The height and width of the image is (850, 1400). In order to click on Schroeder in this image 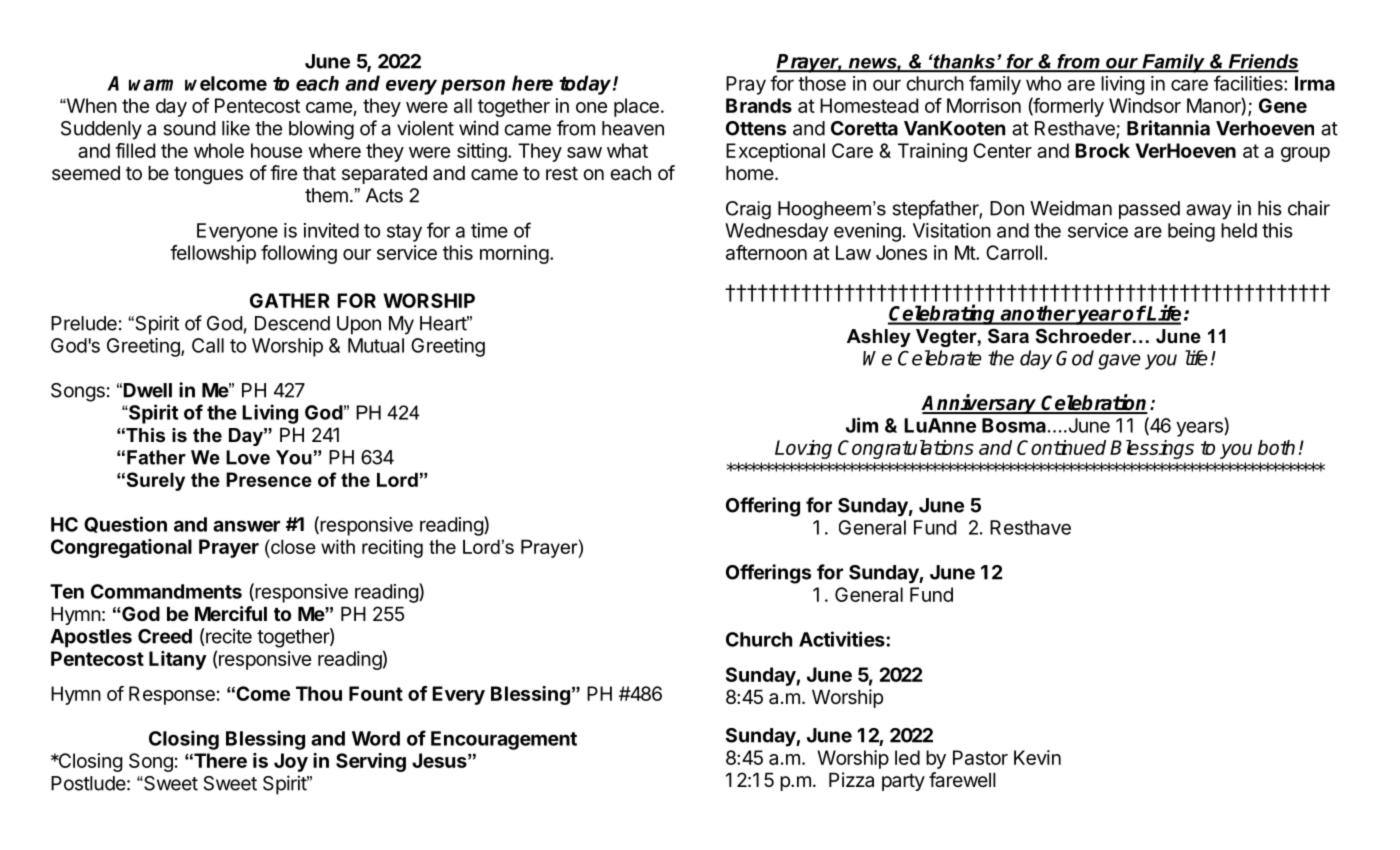, I will do `click(1085, 336)`.
